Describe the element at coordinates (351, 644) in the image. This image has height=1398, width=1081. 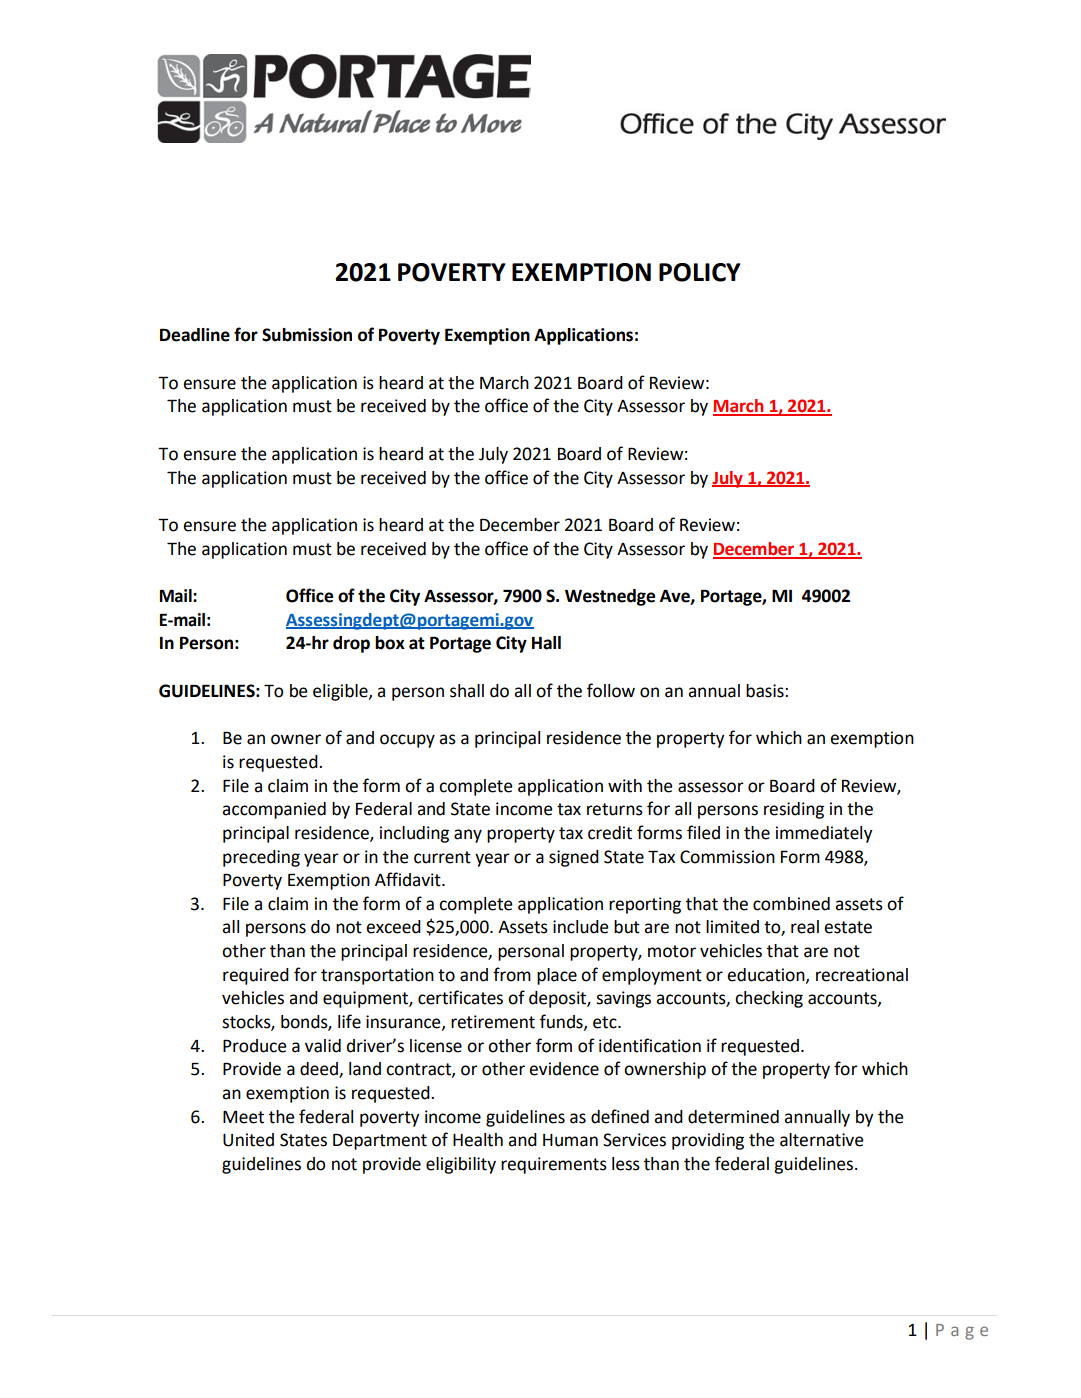
I see `drop` at that location.
